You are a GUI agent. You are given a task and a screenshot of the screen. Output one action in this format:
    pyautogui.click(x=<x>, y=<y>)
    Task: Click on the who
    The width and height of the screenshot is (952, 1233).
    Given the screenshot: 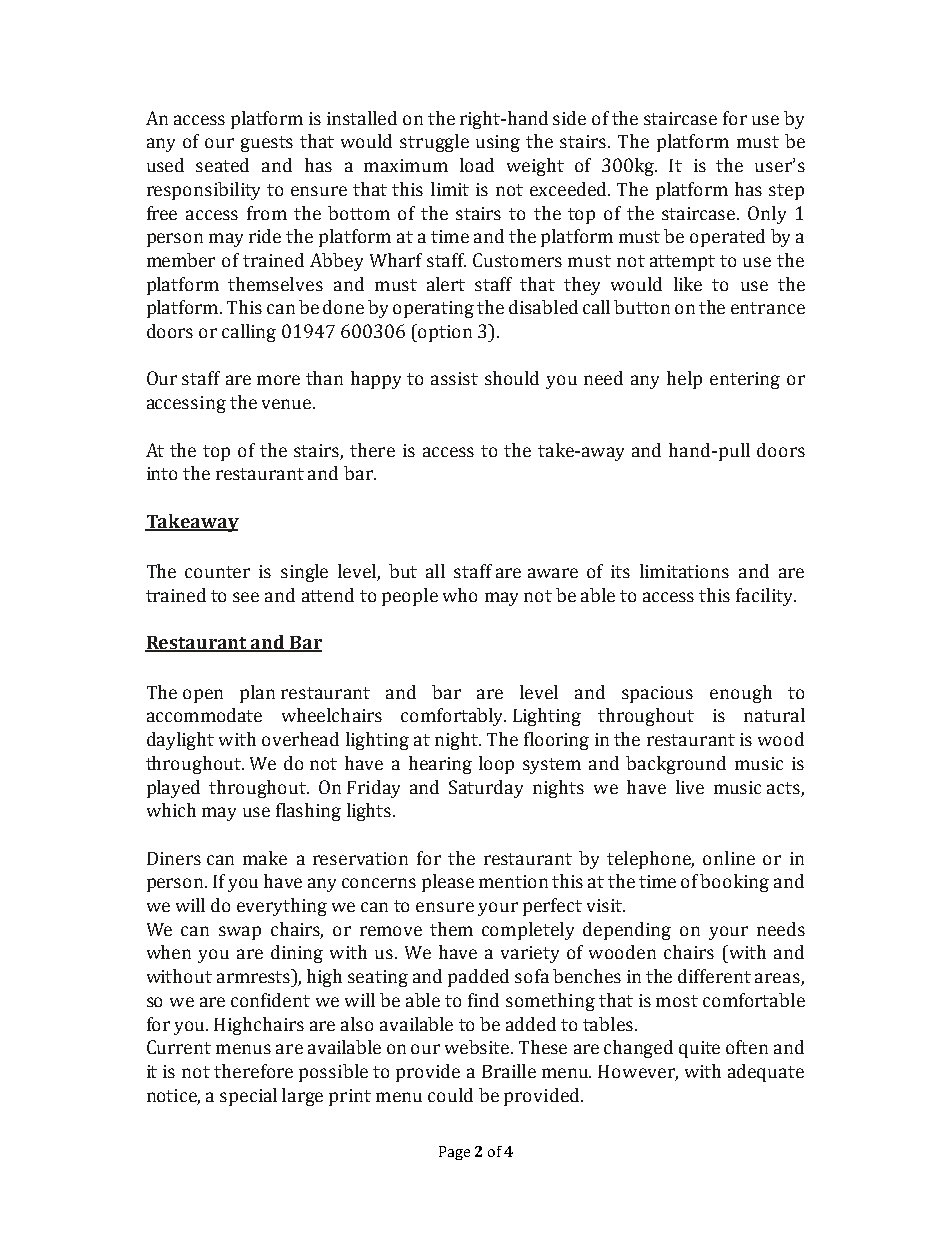 What is the action you would take?
    pyautogui.click(x=460, y=595)
